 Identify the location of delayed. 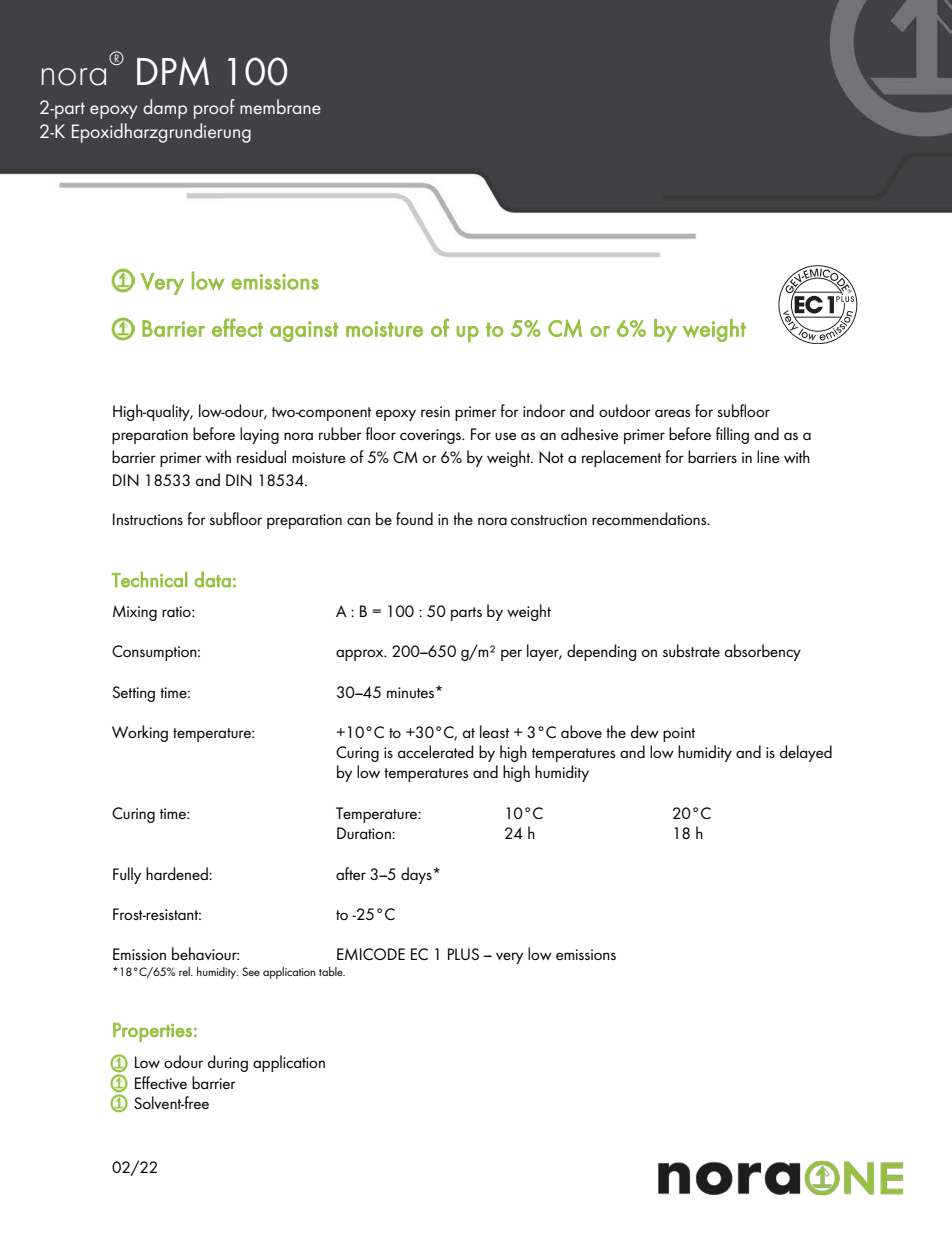
(806, 753).
